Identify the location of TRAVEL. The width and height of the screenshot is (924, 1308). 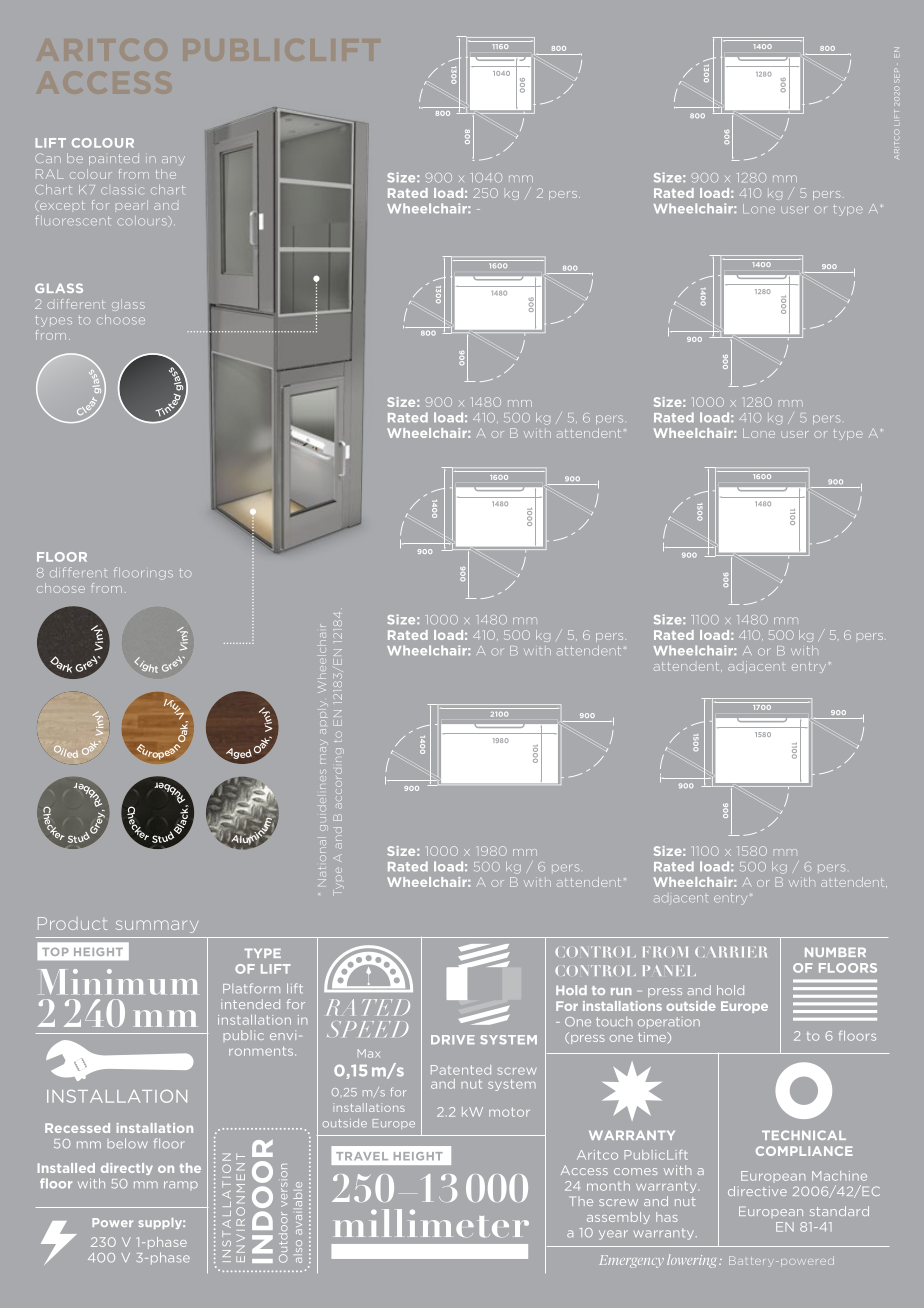
(362, 1156).
